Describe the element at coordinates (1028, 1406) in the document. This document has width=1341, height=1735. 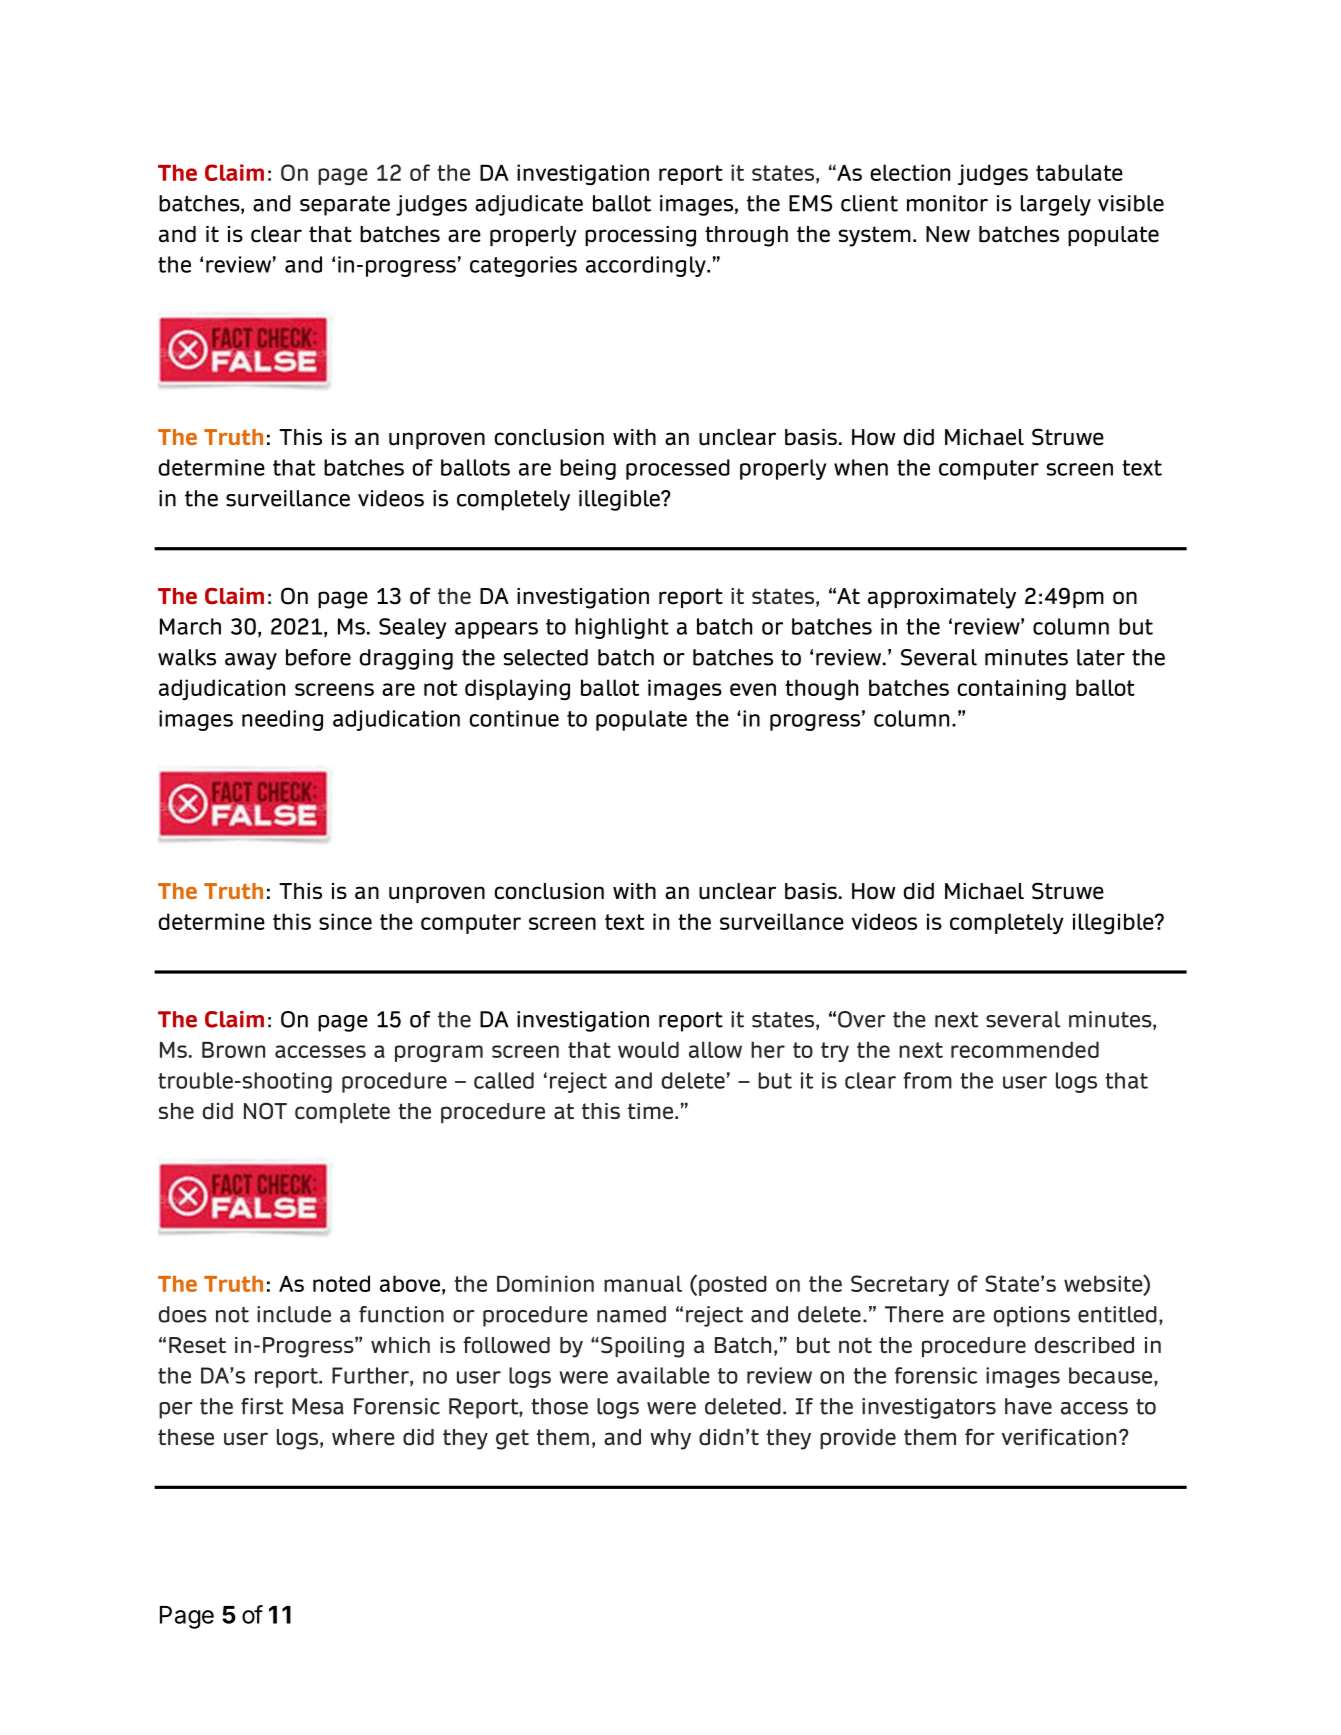
I see `have` at that location.
